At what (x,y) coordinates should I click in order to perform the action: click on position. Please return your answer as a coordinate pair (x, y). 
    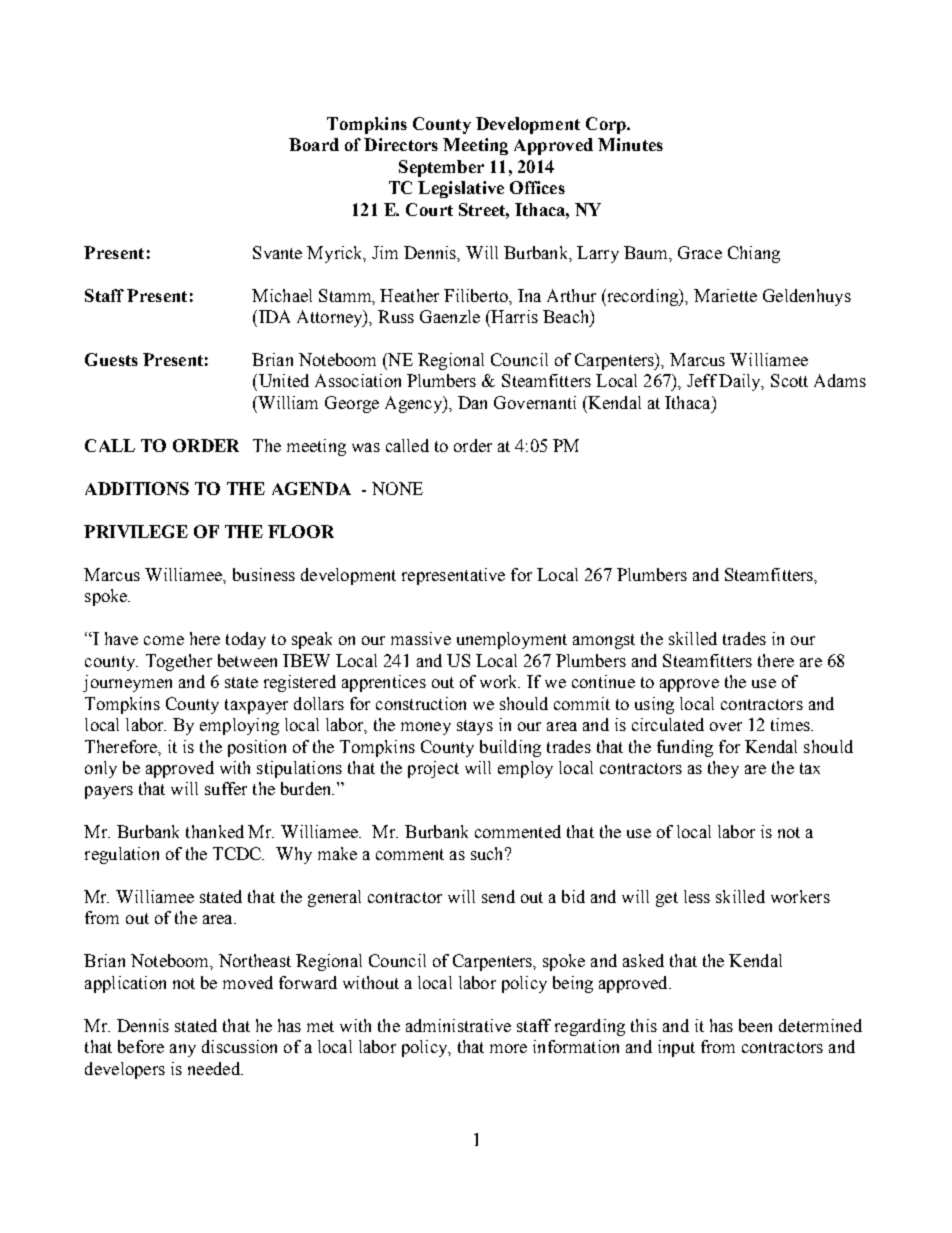
    Looking at the image, I should click on (257, 748).
